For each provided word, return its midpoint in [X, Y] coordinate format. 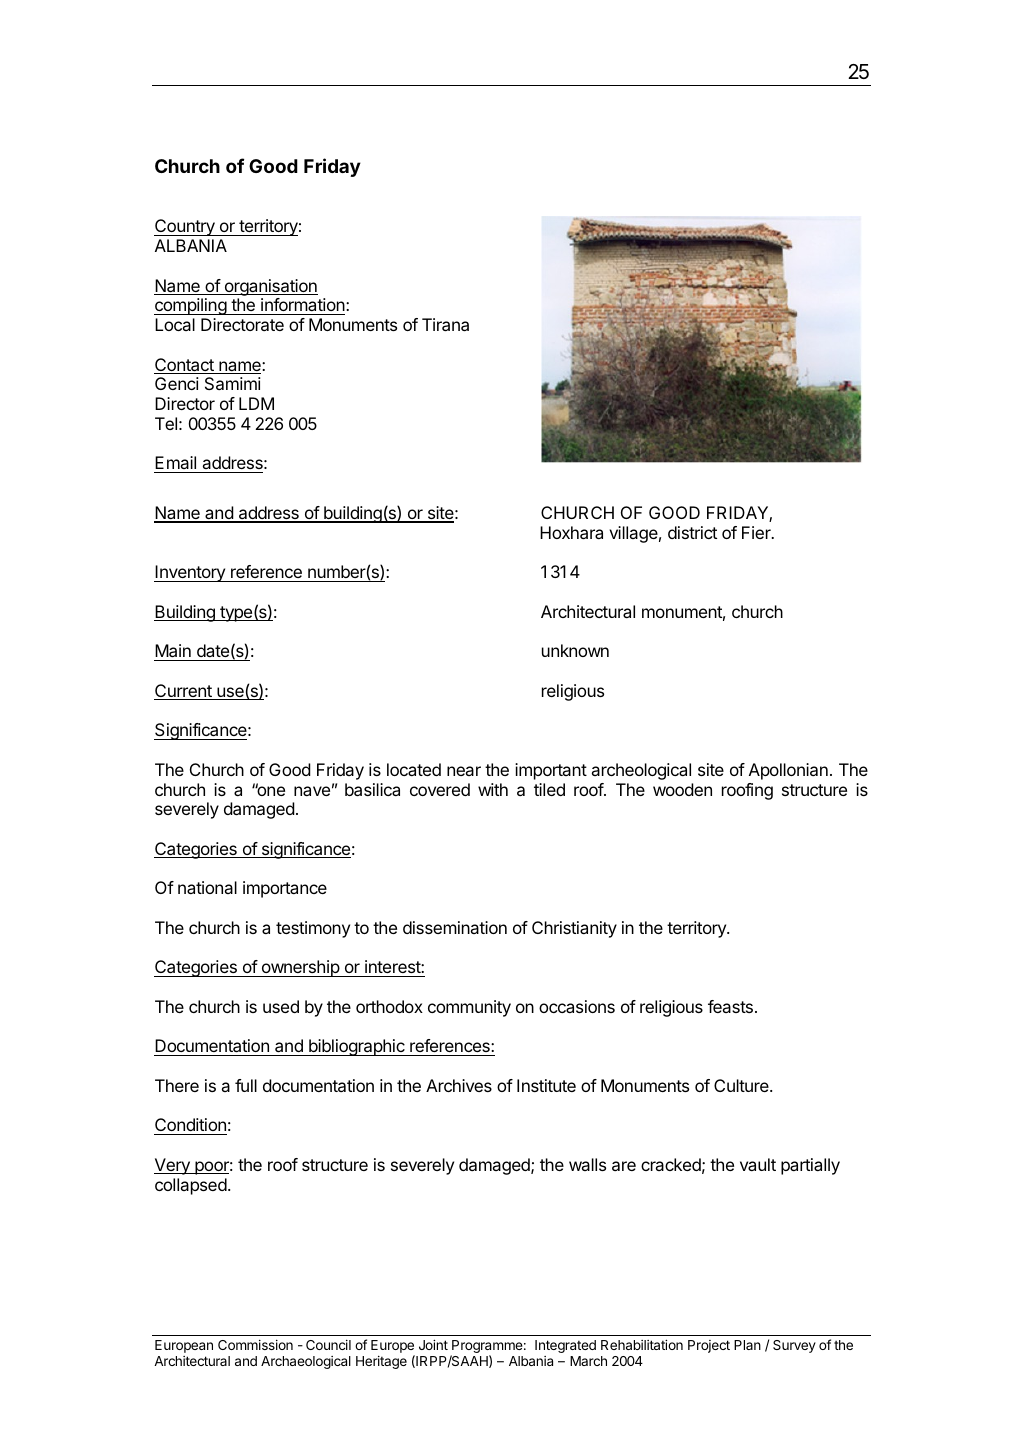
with [493, 789]
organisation [270, 287]
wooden [682, 789]
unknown [575, 650]
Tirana [445, 324]
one [270, 790]
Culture [742, 1085]
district [692, 532]
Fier [757, 532]
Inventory [190, 573]
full [246, 1085]
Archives [459, 1085]
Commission [255, 1345]
